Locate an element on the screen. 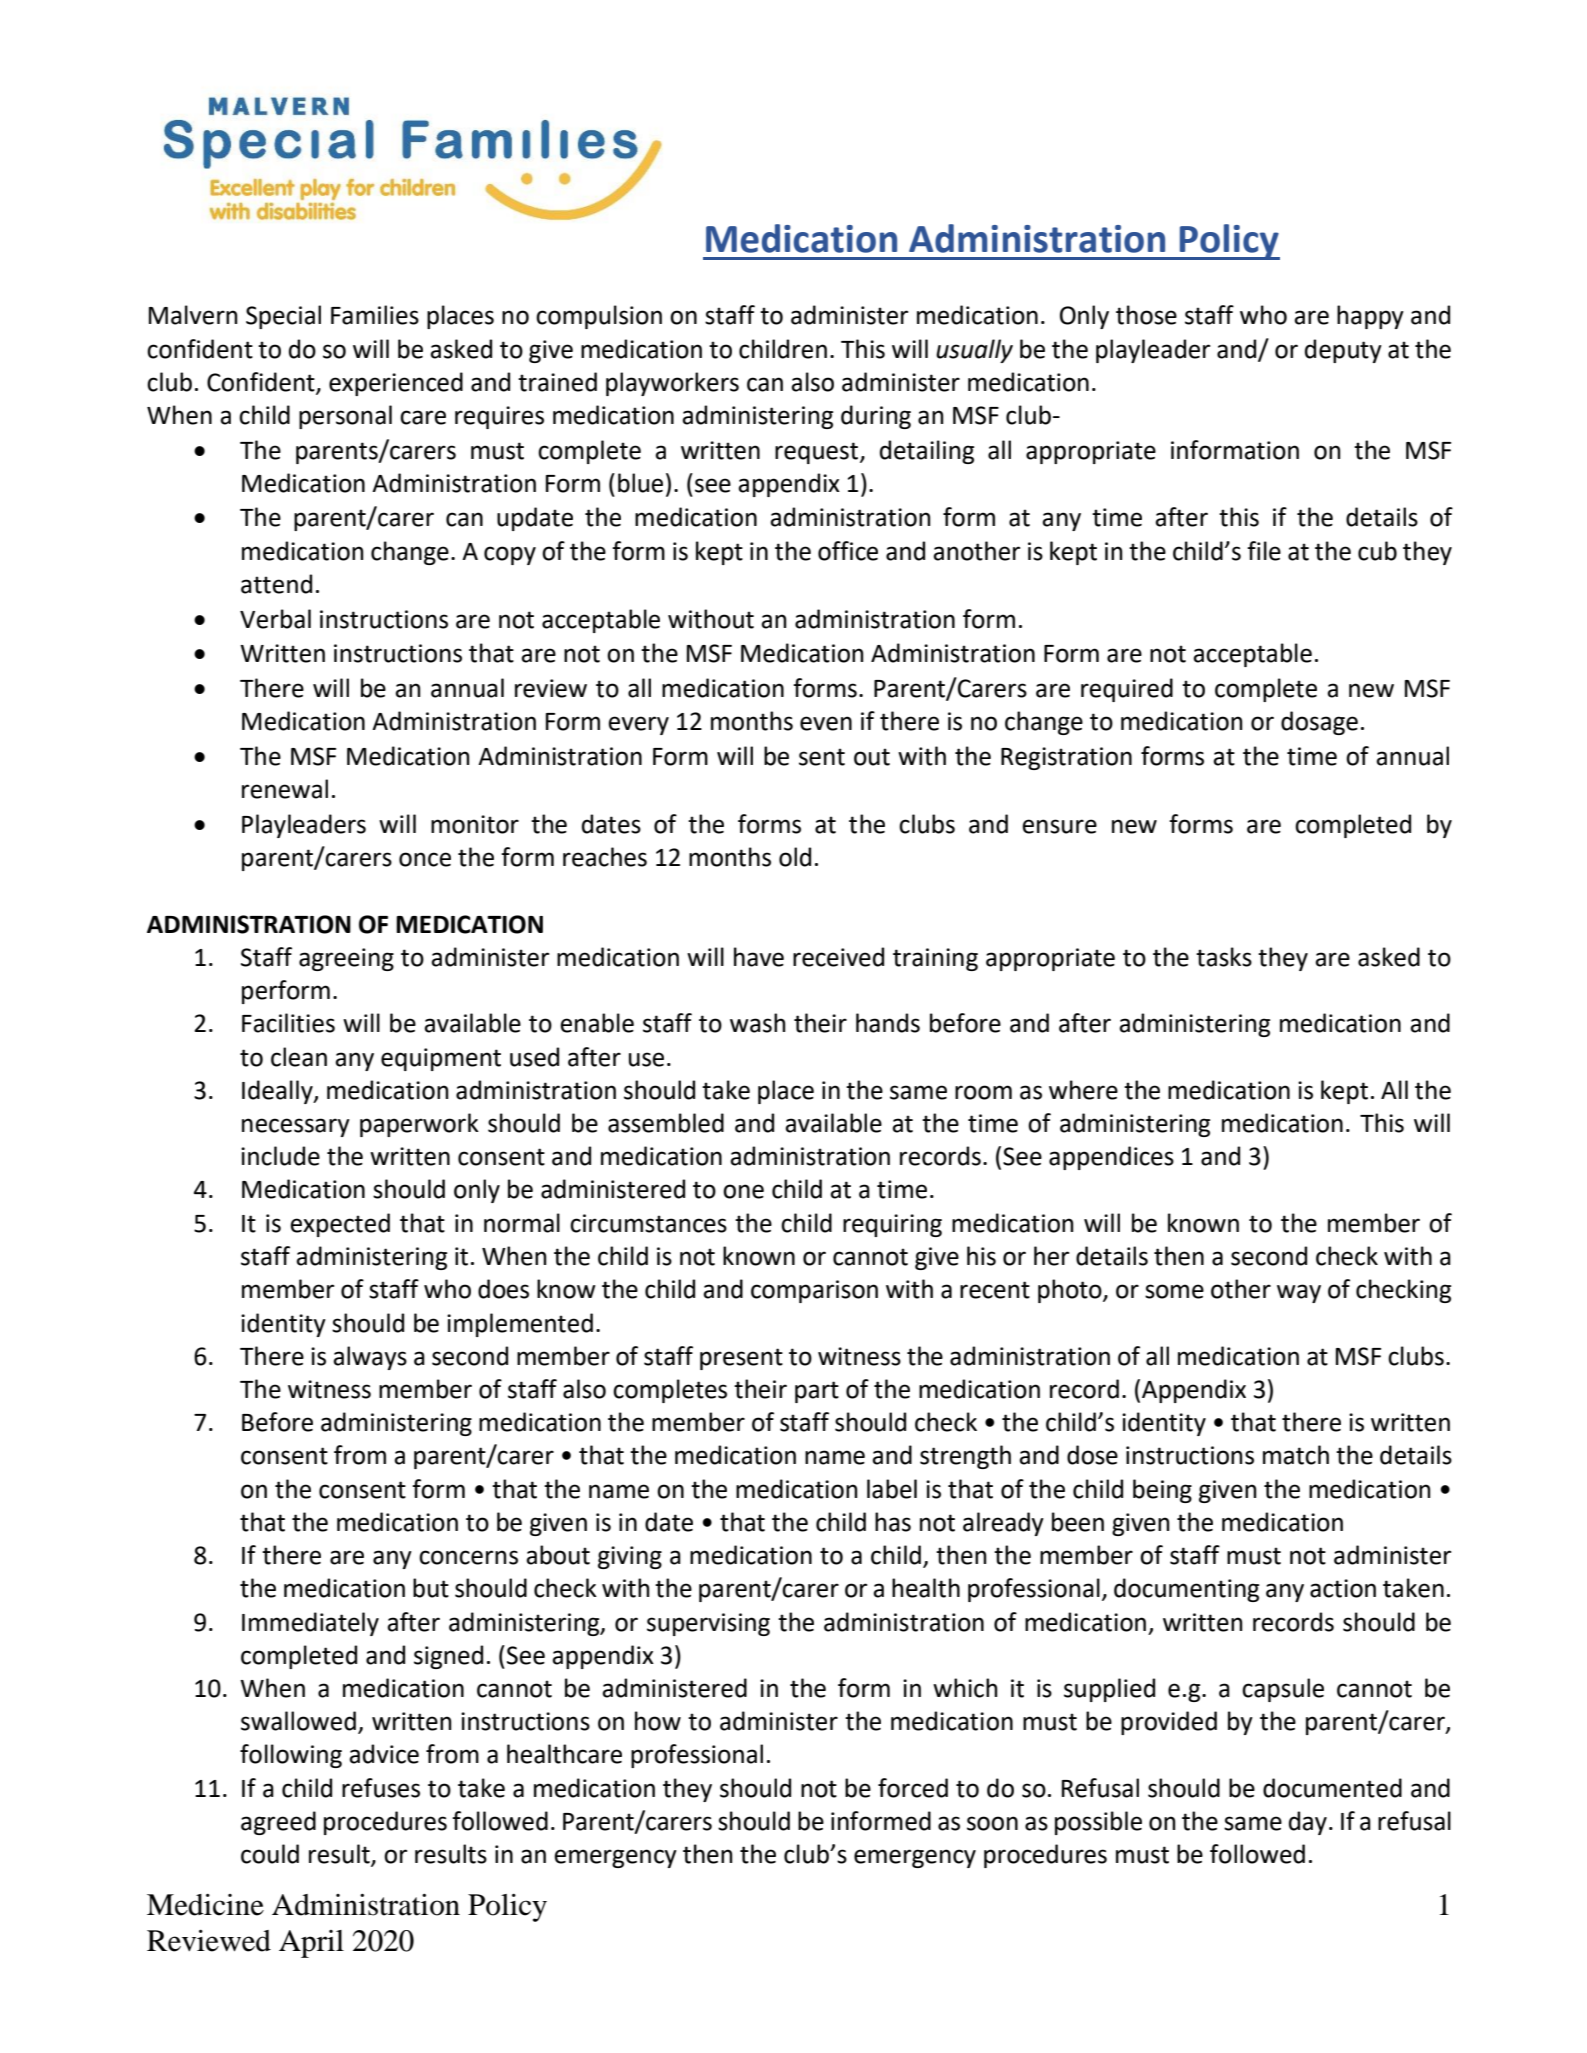 The image size is (1587, 2053). deputy is located at coordinates (1343, 351).
